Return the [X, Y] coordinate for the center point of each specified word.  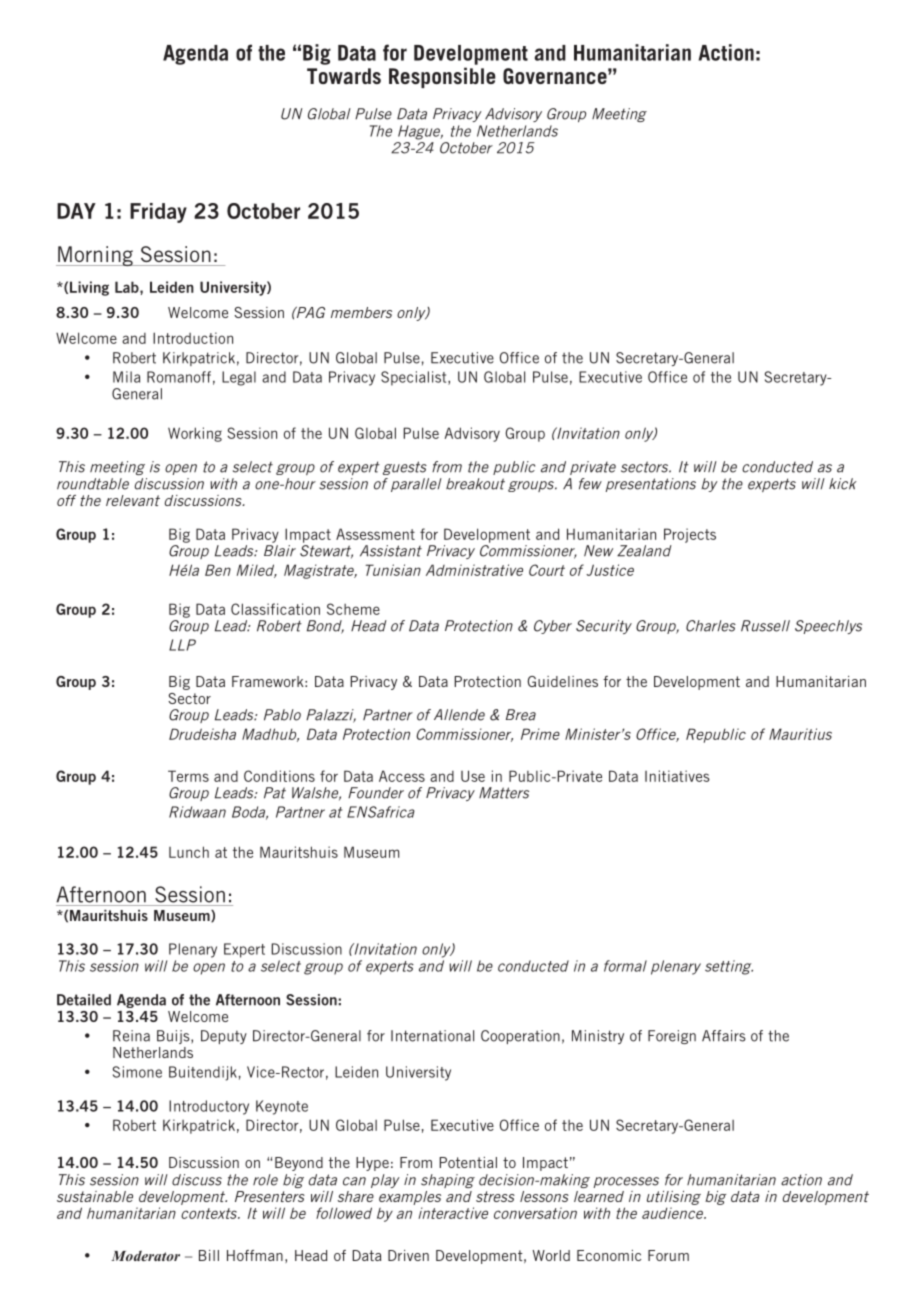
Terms [188, 776]
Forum [668, 1255]
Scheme [353, 609]
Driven [408, 1255]
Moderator [145, 1255]
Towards [344, 76]
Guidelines [562, 681]
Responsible [442, 77]
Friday [158, 213]
